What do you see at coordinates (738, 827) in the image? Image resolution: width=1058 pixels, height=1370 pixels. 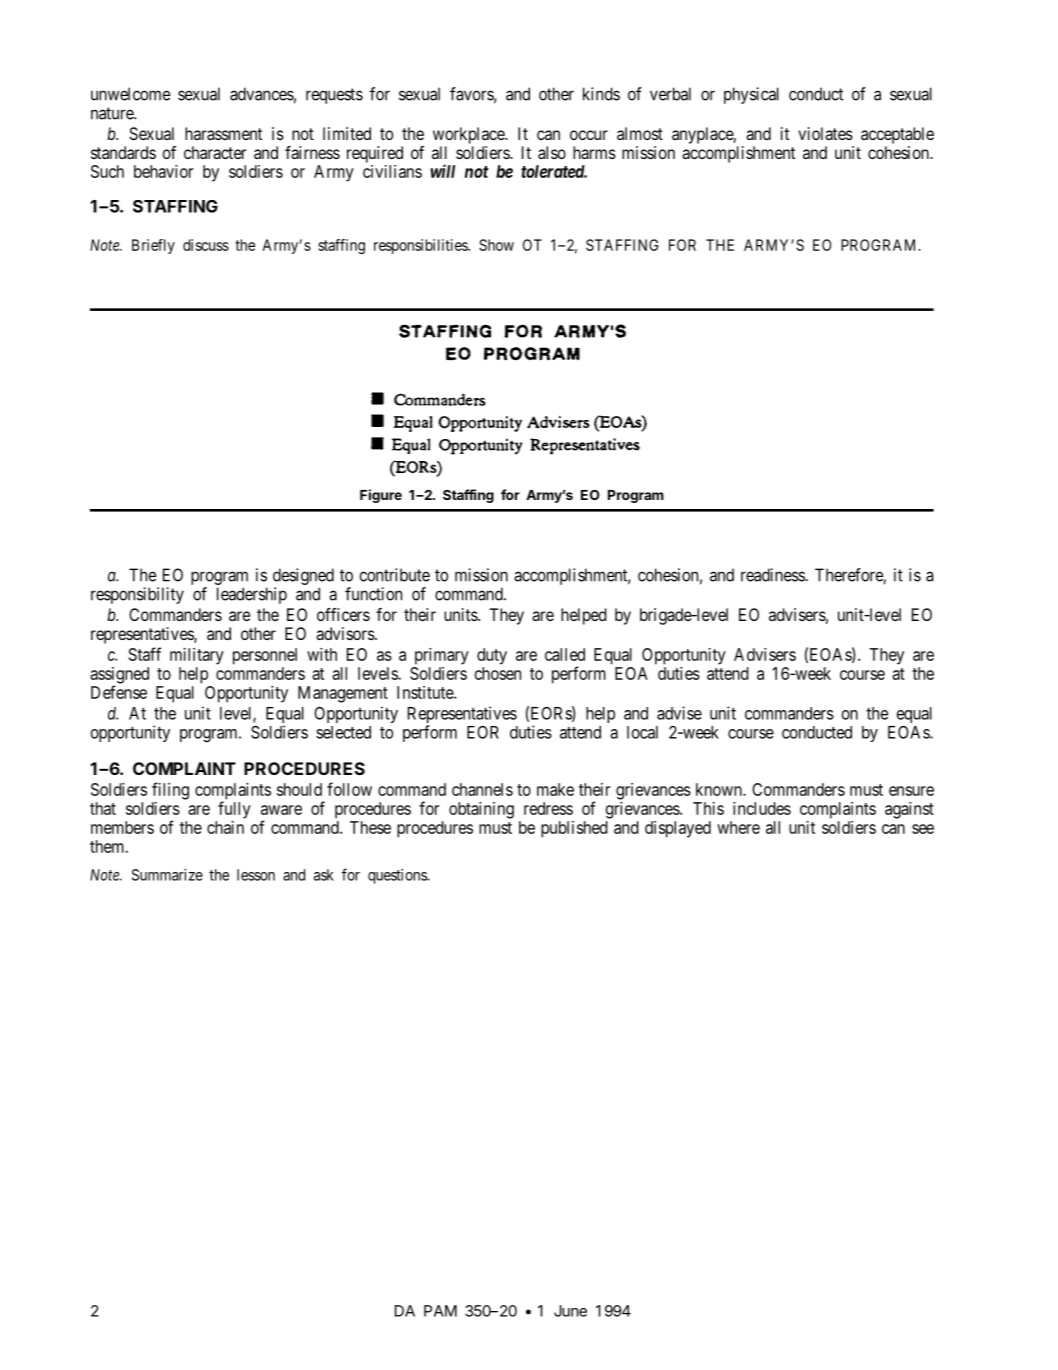 I see `where` at bounding box center [738, 827].
